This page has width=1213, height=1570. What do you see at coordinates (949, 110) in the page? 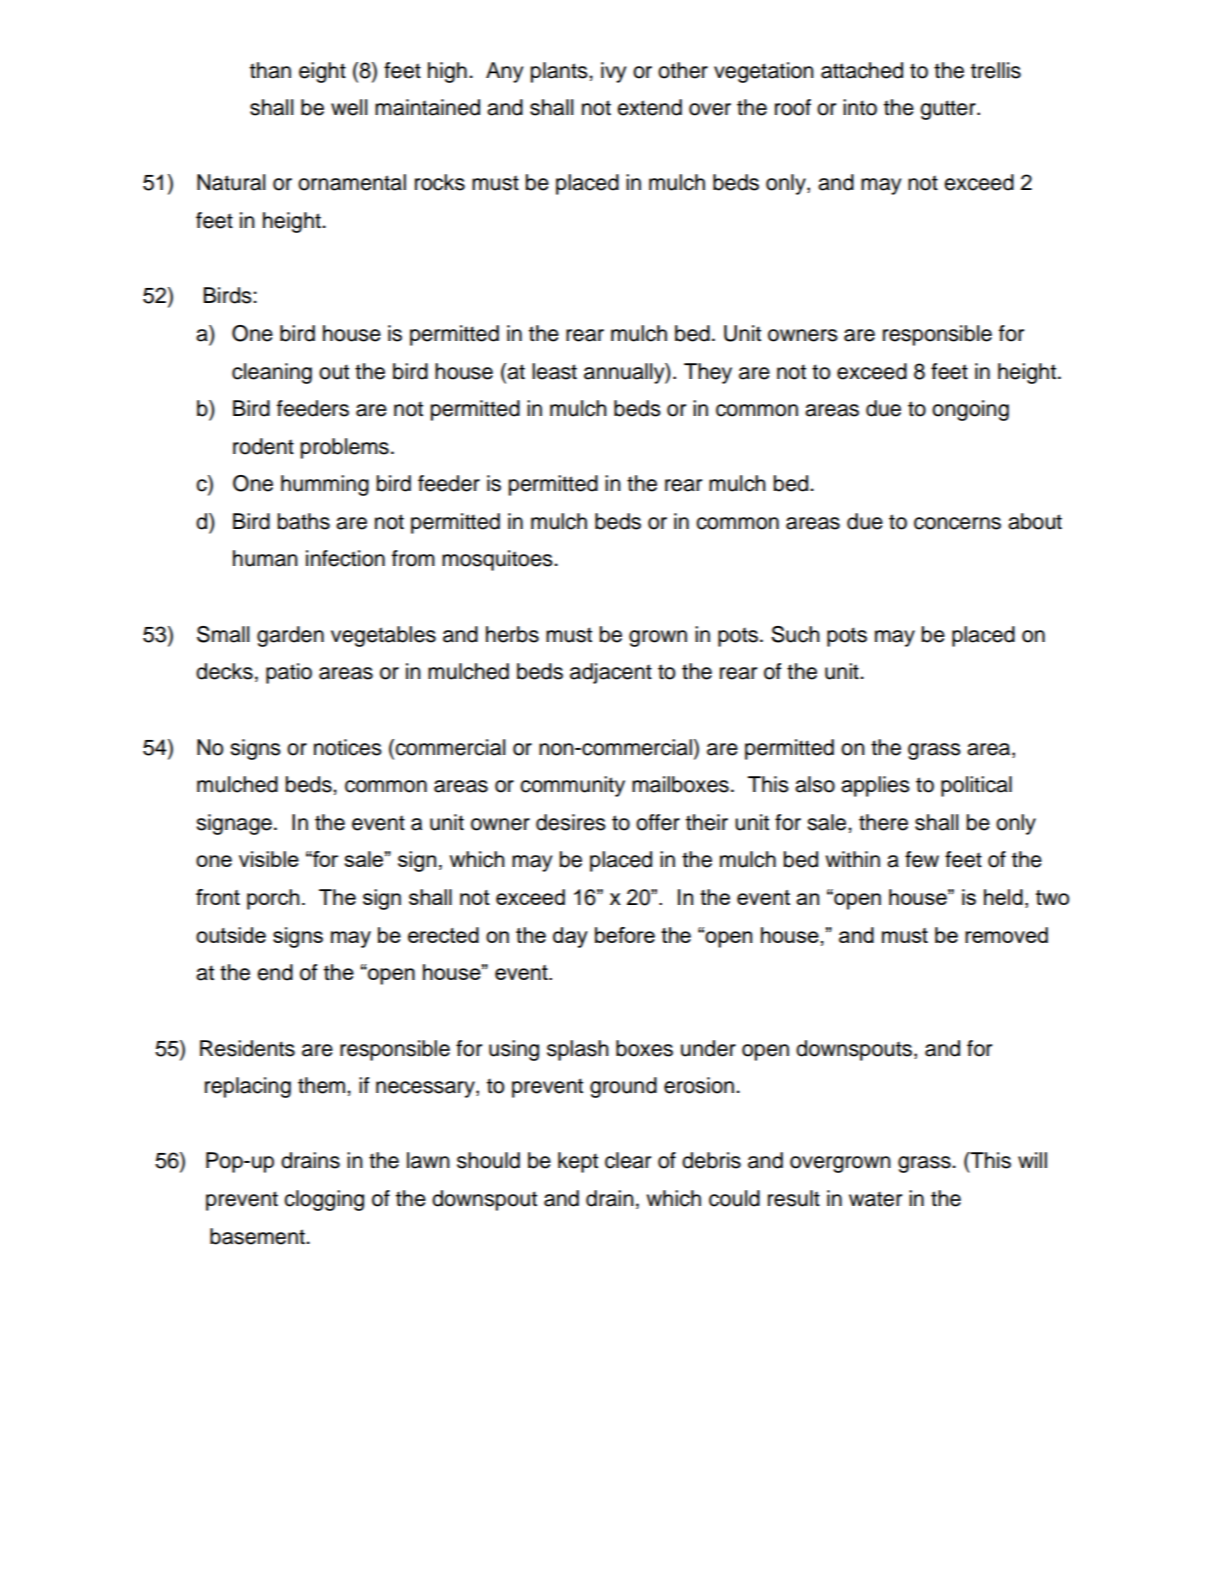
I see `gutter` at bounding box center [949, 110].
